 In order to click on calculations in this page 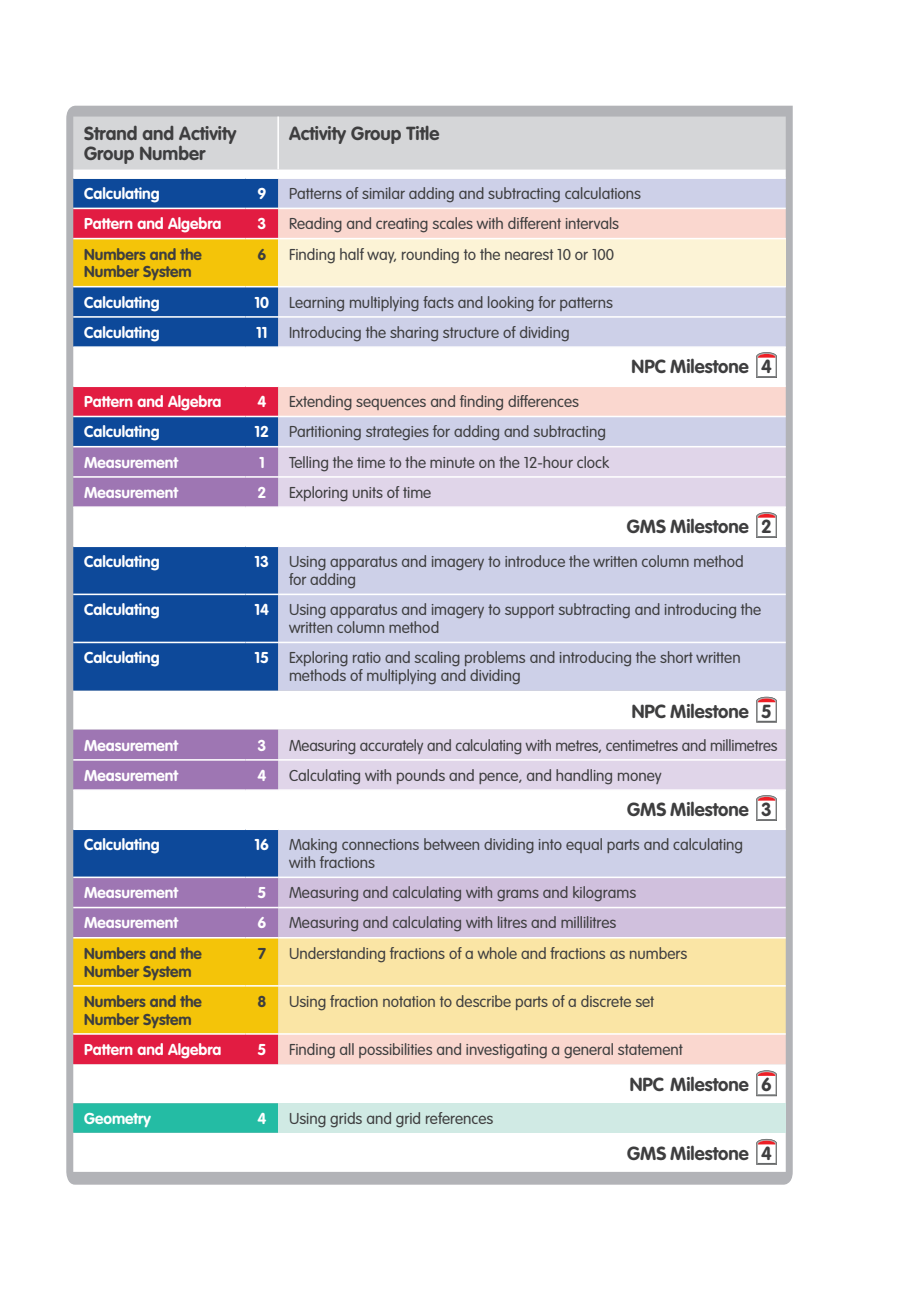, I will do `click(603, 193)`.
